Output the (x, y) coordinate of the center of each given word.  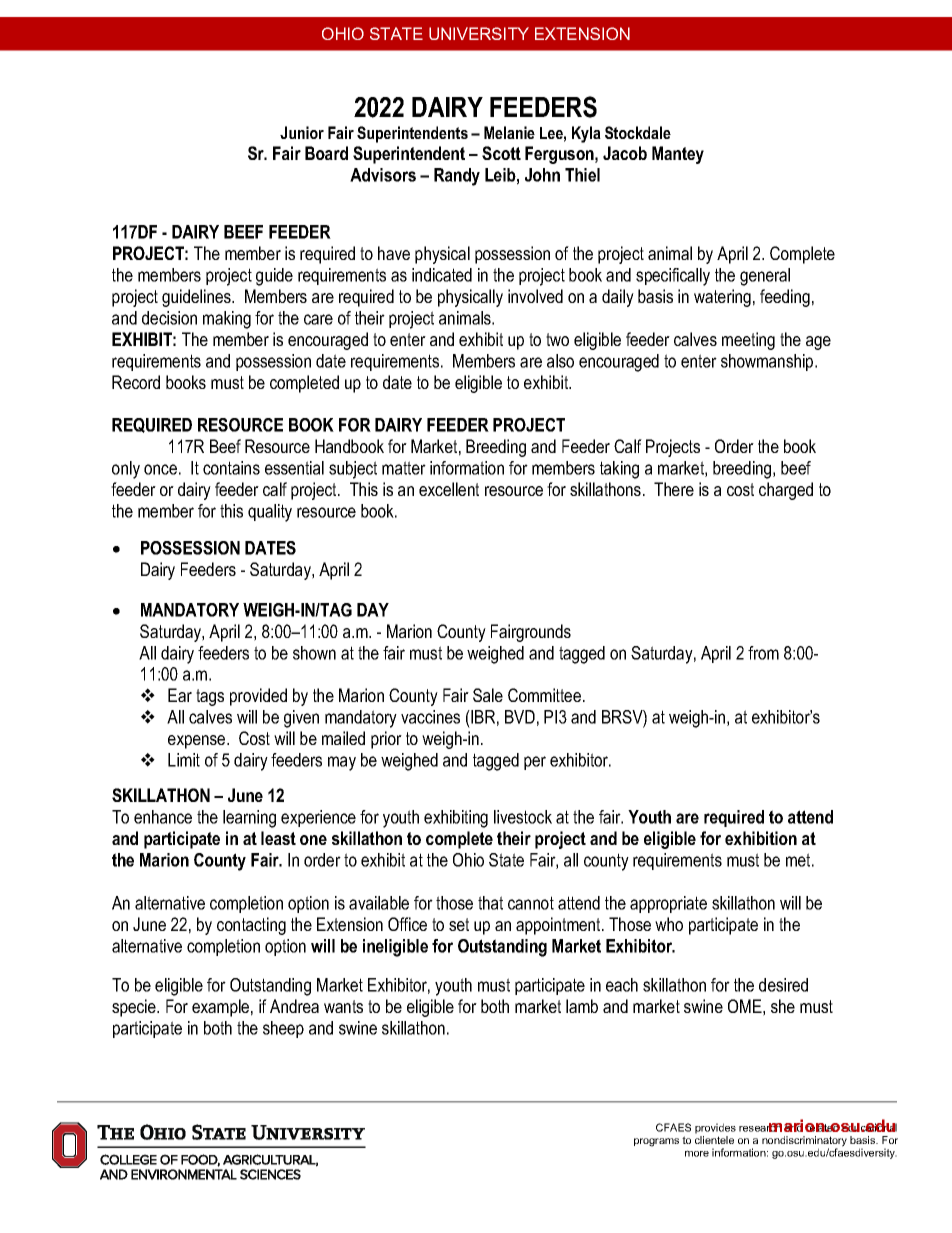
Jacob (625, 153)
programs (656, 1142)
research (760, 1127)
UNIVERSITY (479, 33)
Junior (302, 132)
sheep (283, 1029)
